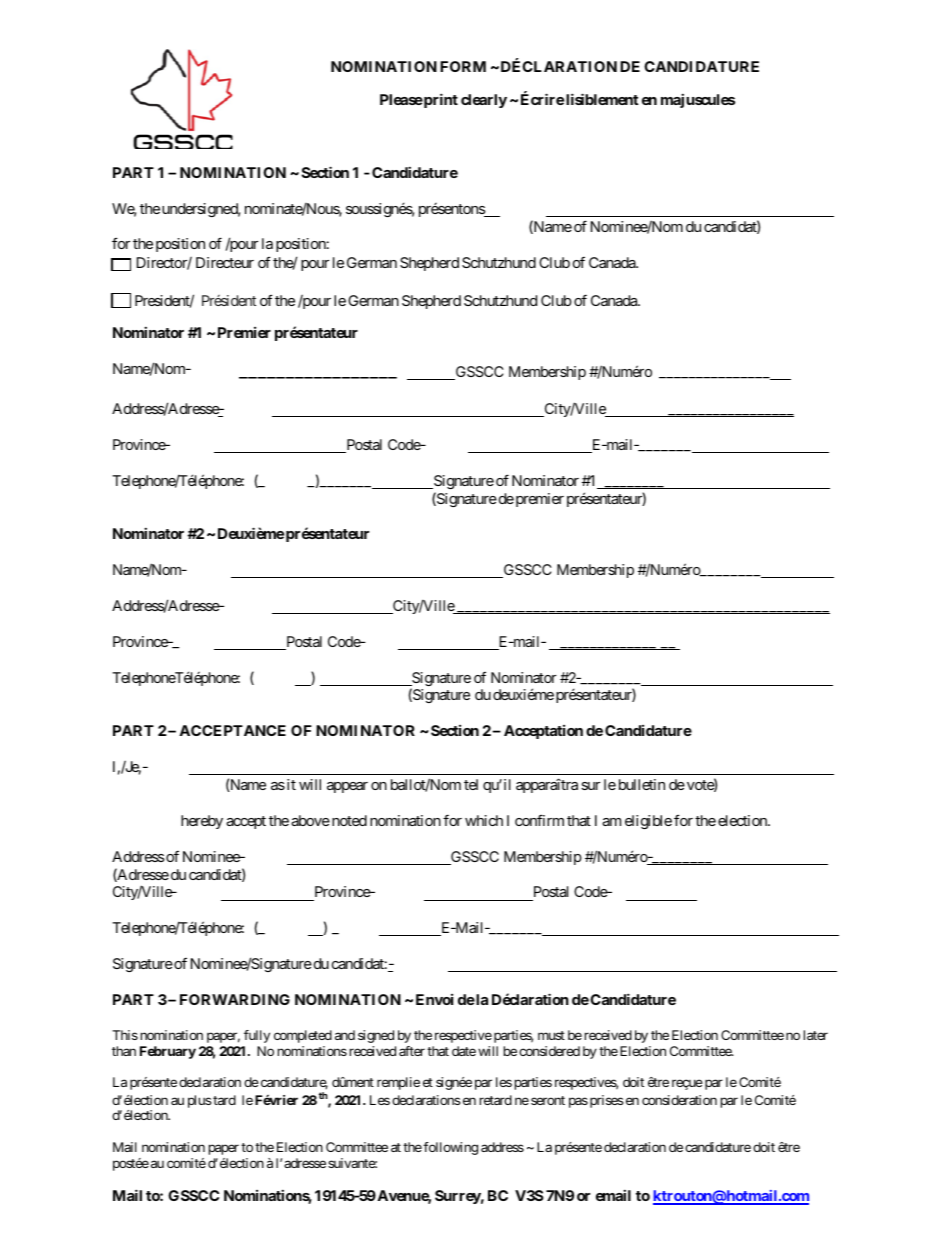  I want to click on bulletin, so click(642, 784).
